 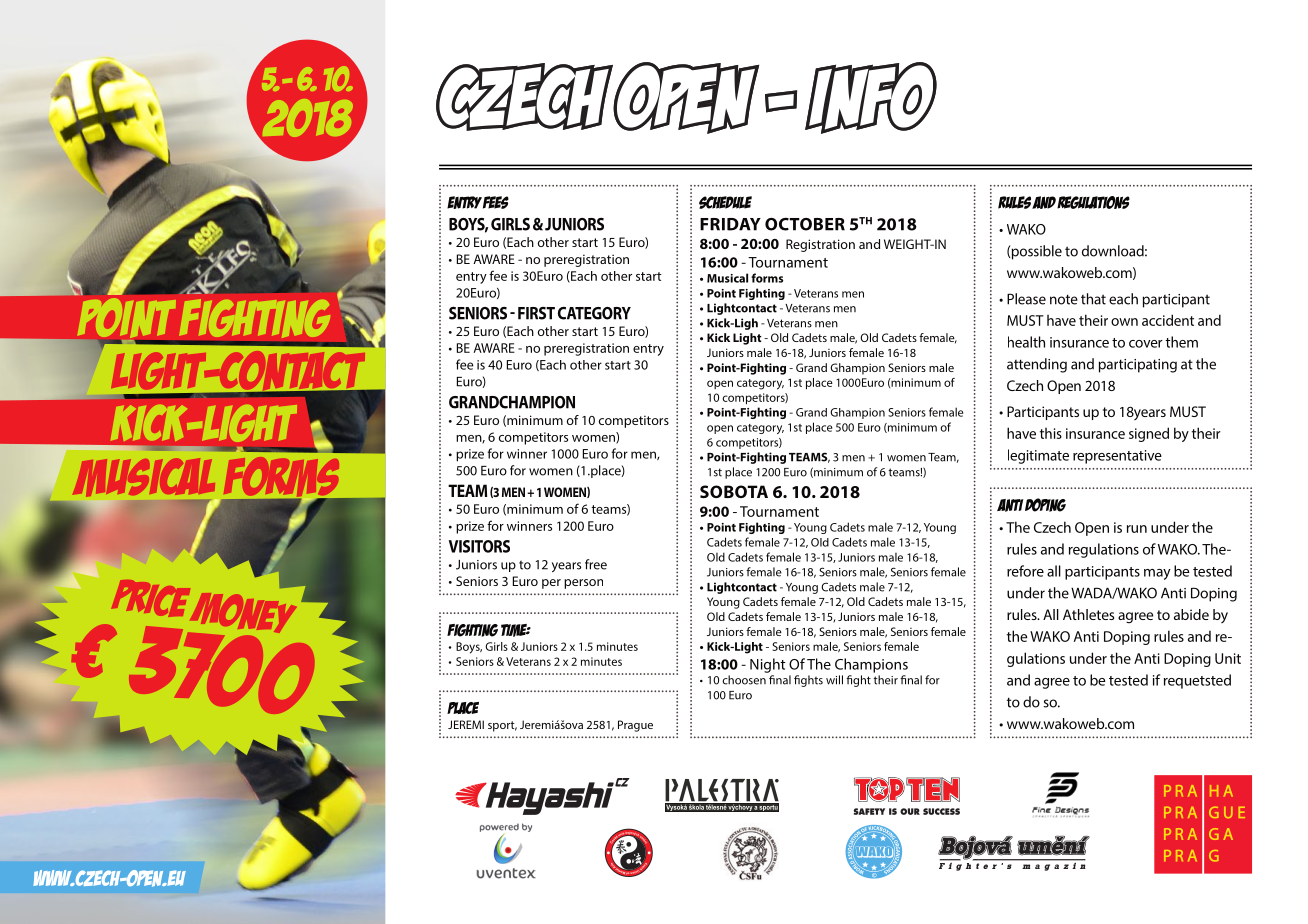 What do you see at coordinates (496, 202) in the screenshot?
I see `FEES` at bounding box center [496, 202].
